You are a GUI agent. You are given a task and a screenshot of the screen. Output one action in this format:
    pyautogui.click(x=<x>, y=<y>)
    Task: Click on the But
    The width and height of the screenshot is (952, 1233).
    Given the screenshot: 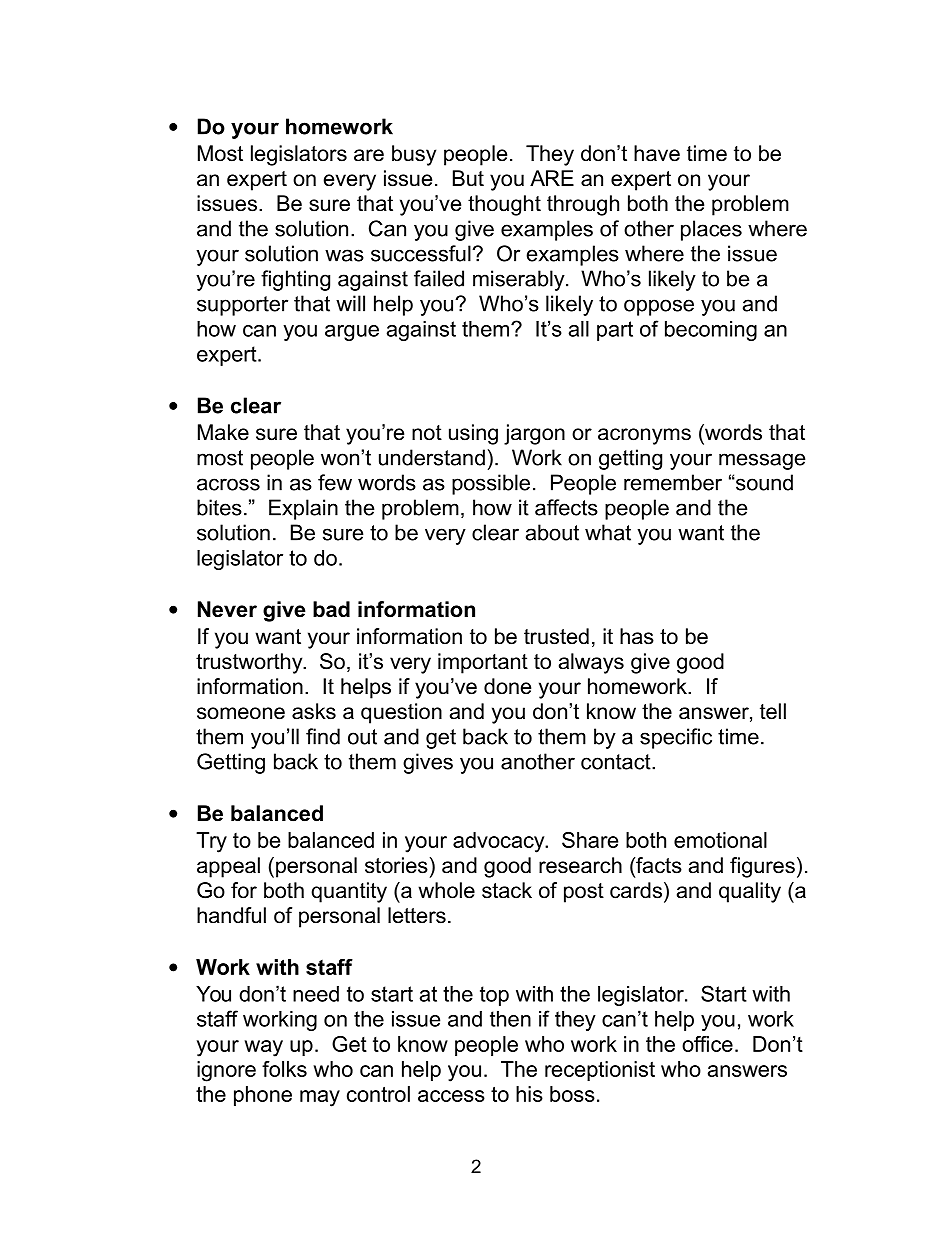 What is the action you would take?
    pyautogui.click(x=468, y=178)
